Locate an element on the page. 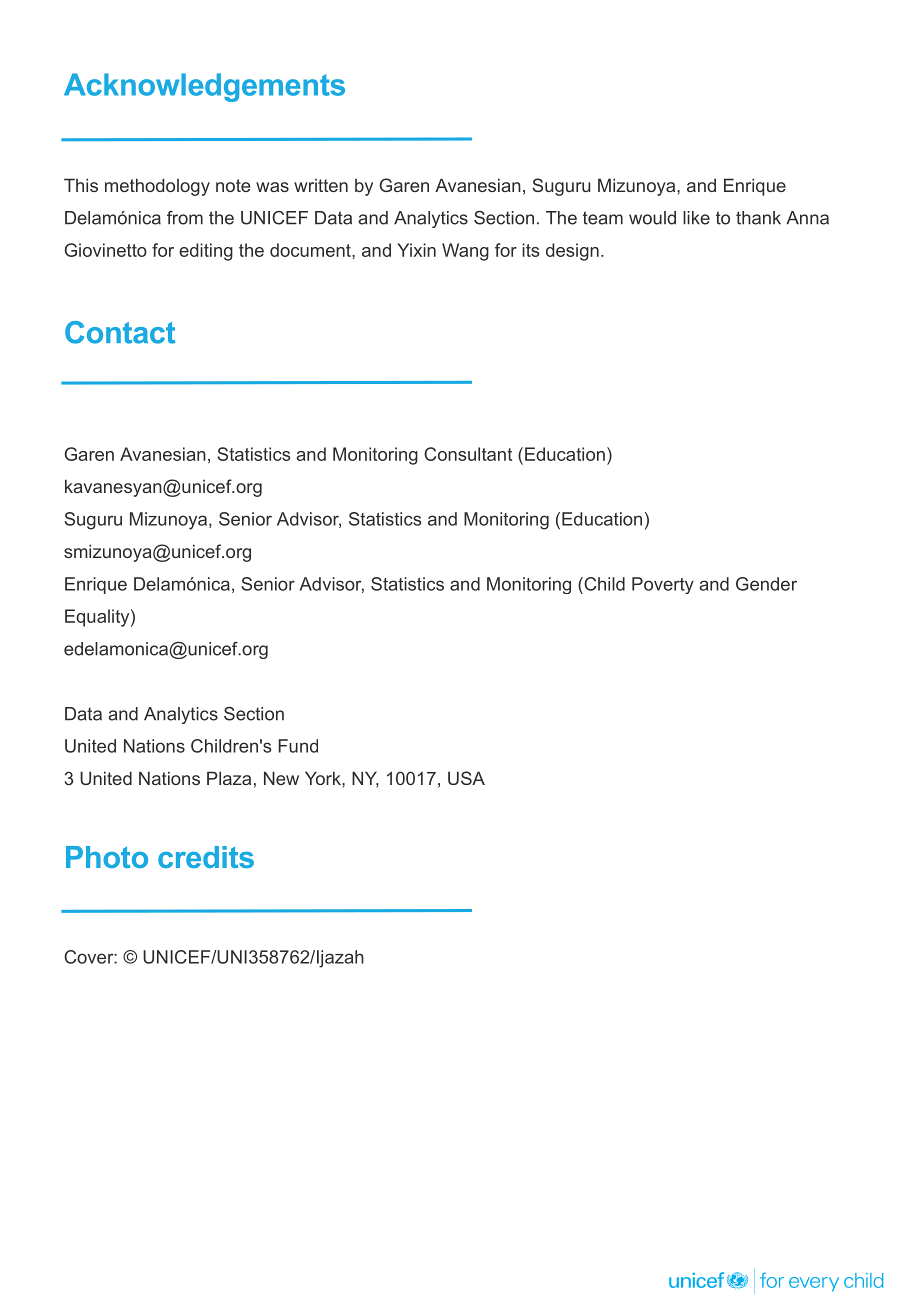 The image size is (917, 1316). editing is located at coordinates (206, 252).
